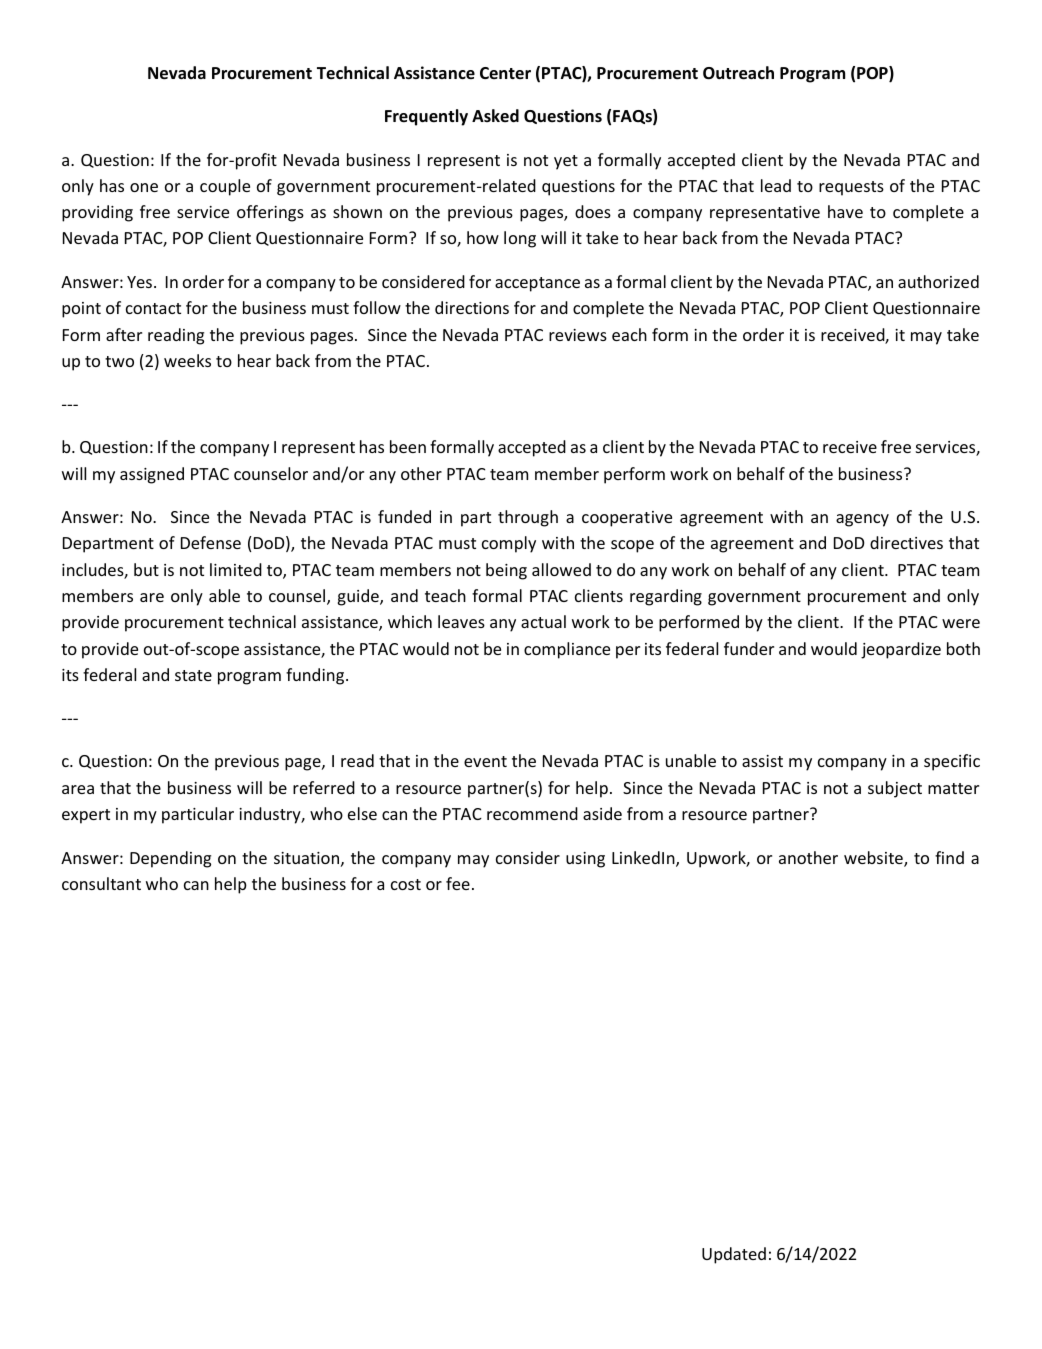 Image resolution: width=1042 pixels, height=1349 pixels. Describe the element at coordinates (187, 360) in the document. I see `weeks` at that location.
